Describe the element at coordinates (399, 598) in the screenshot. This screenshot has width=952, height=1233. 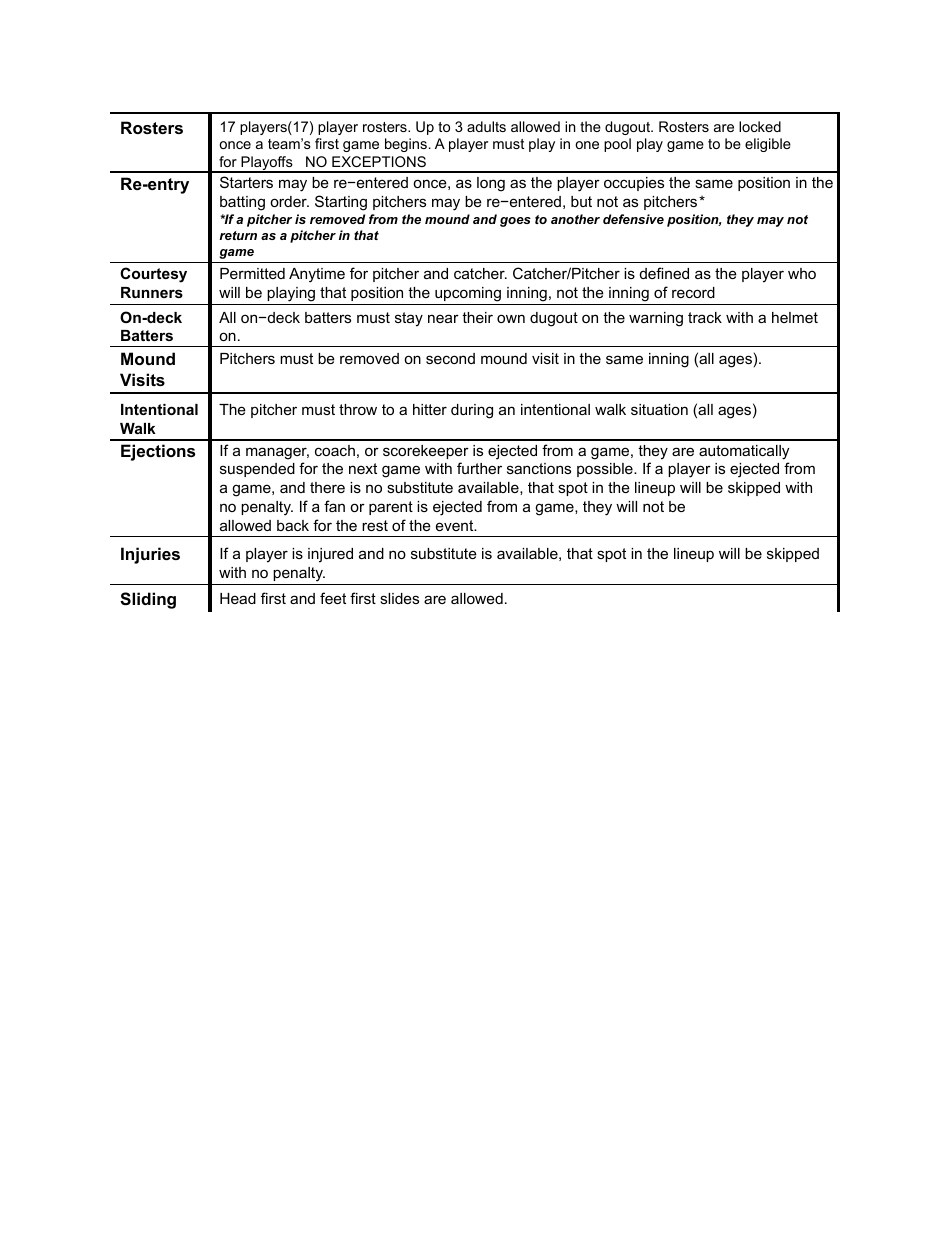
I see `slides` at that location.
